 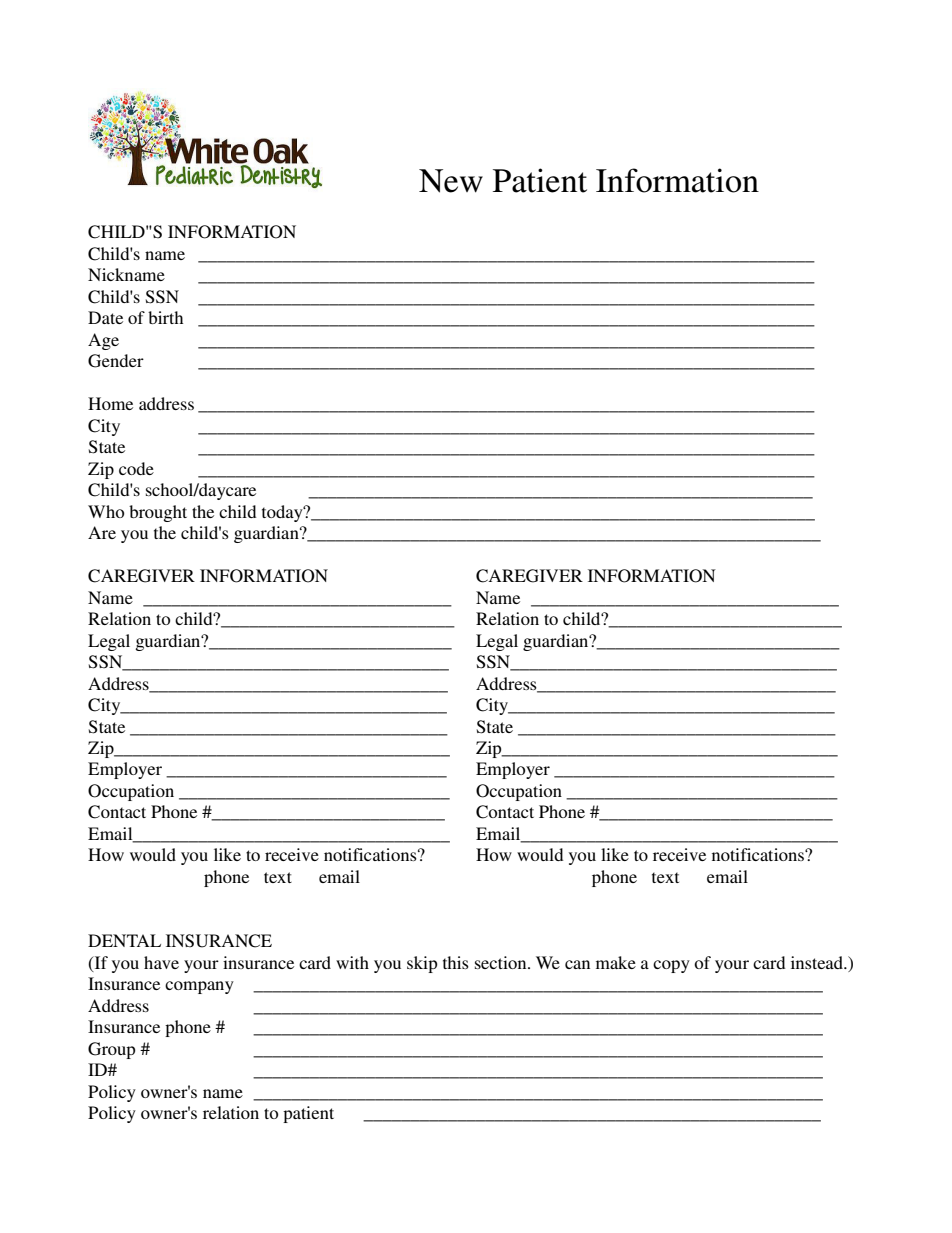 What do you see at coordinates (165, 317) in the screenshot?
I see `birth` at bounding box center [165, 317].
